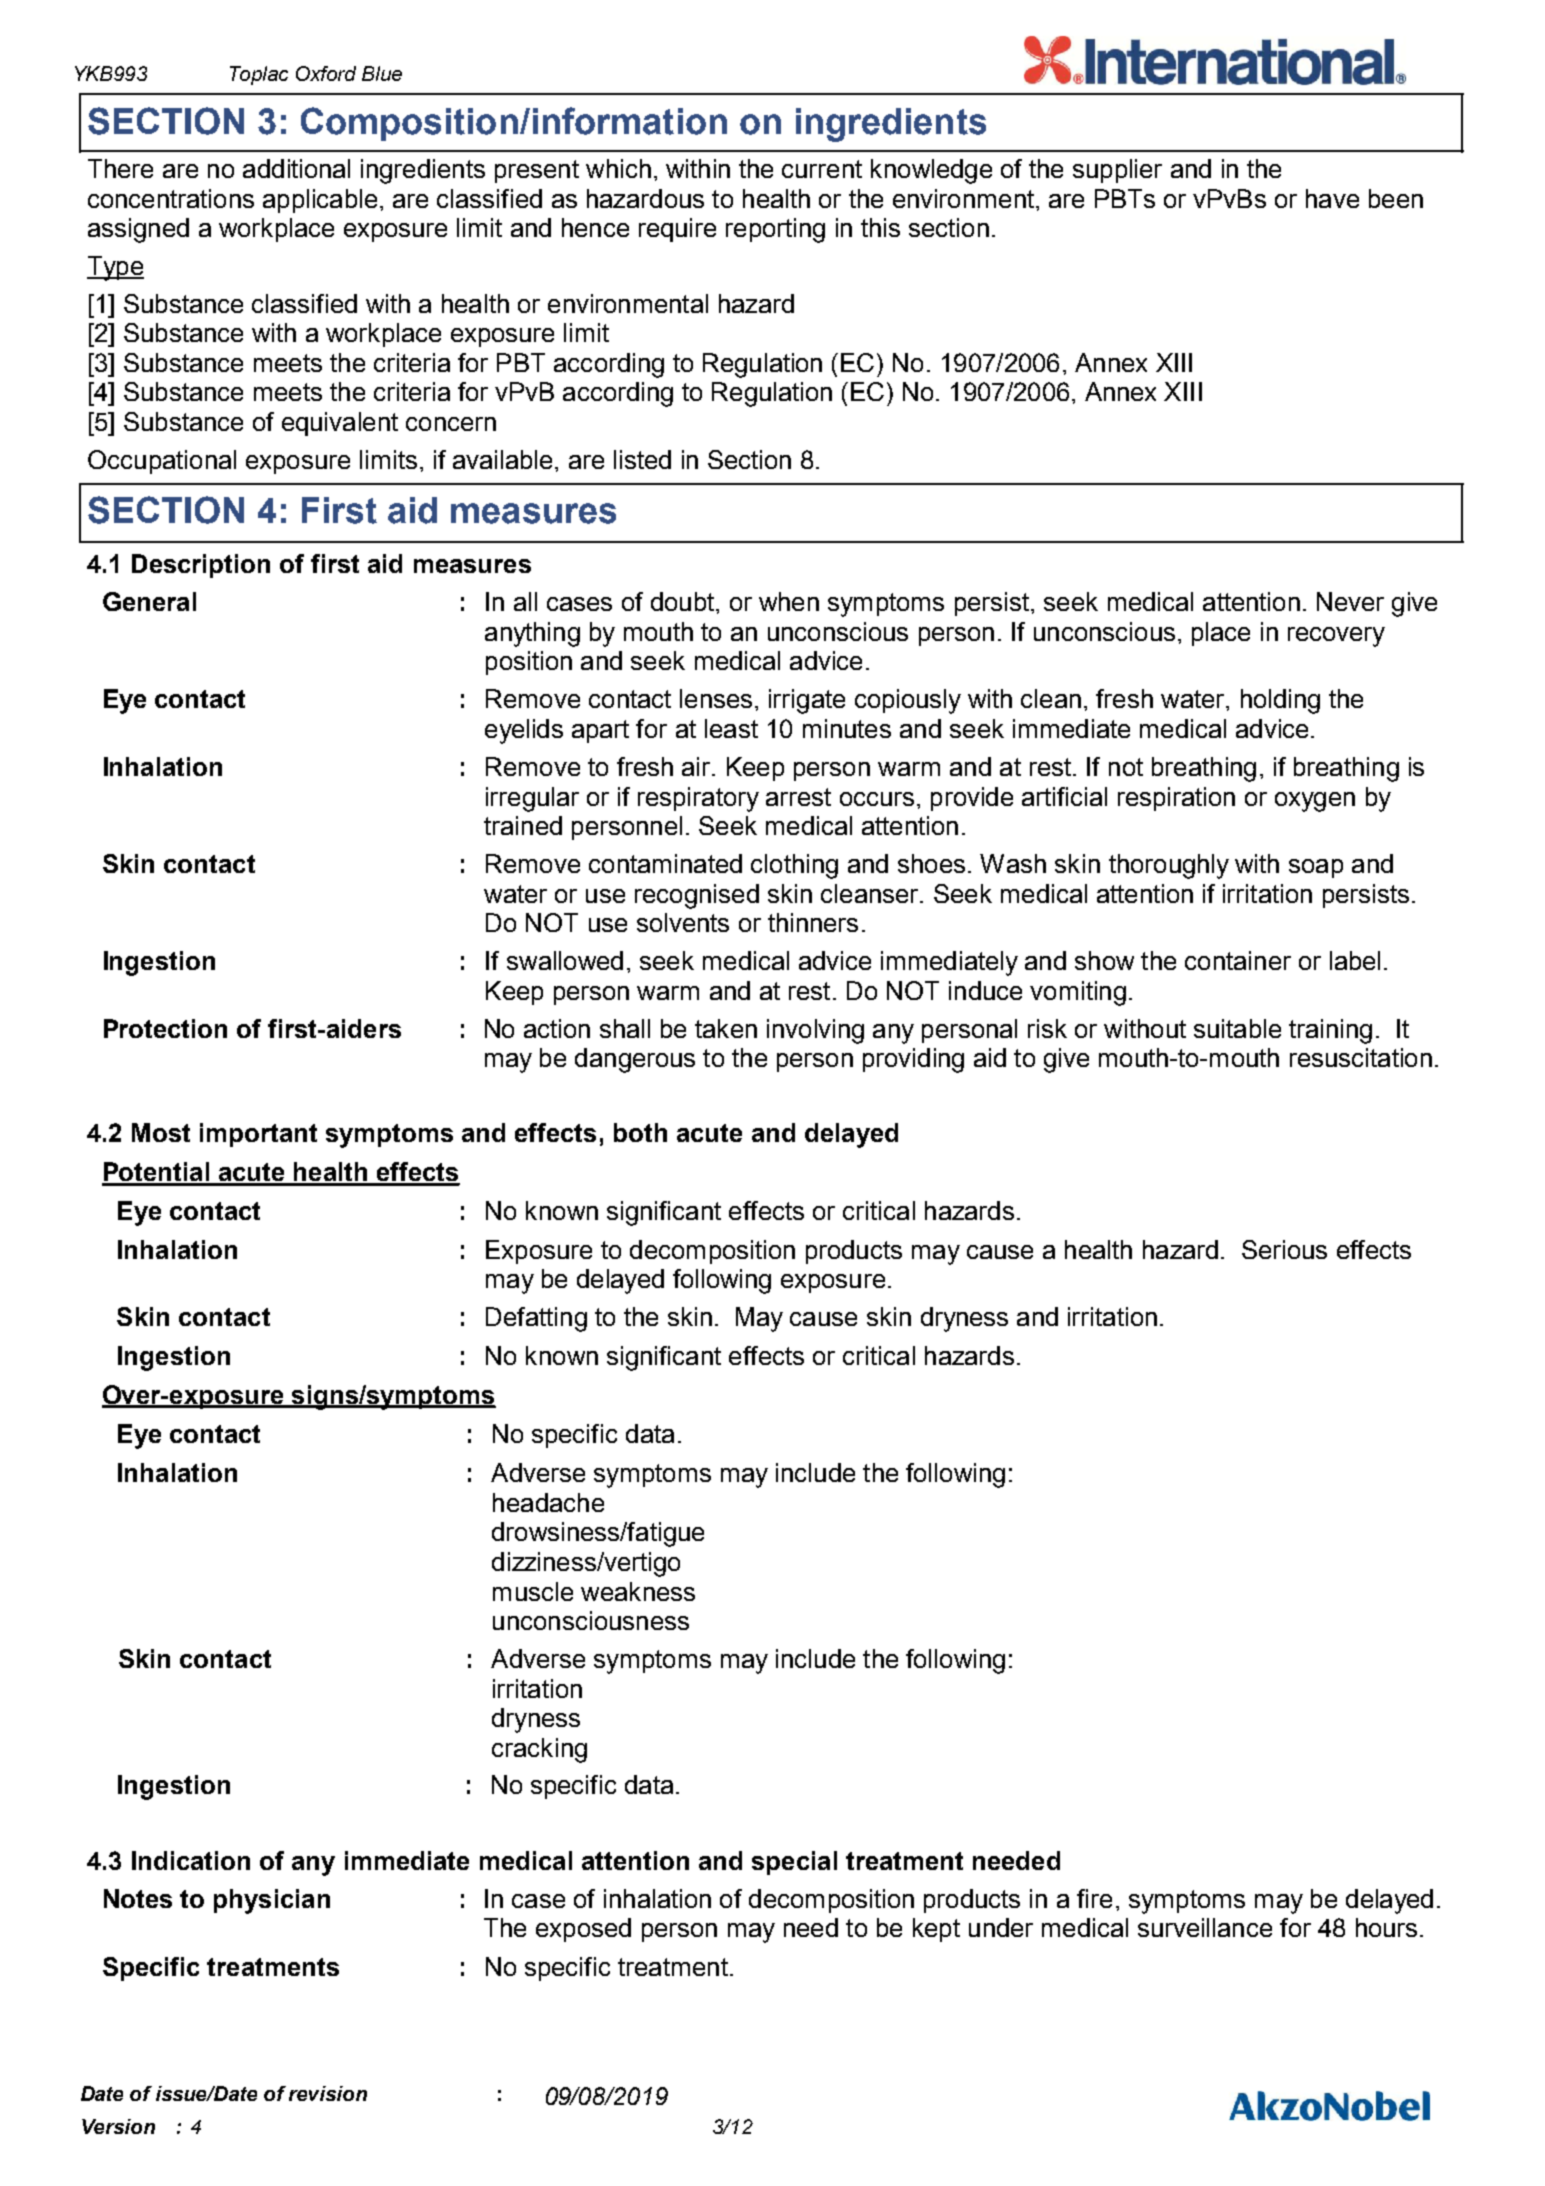  Describe the element at coordinates (822, 169) in the screenshot. I see `current` at that location.
